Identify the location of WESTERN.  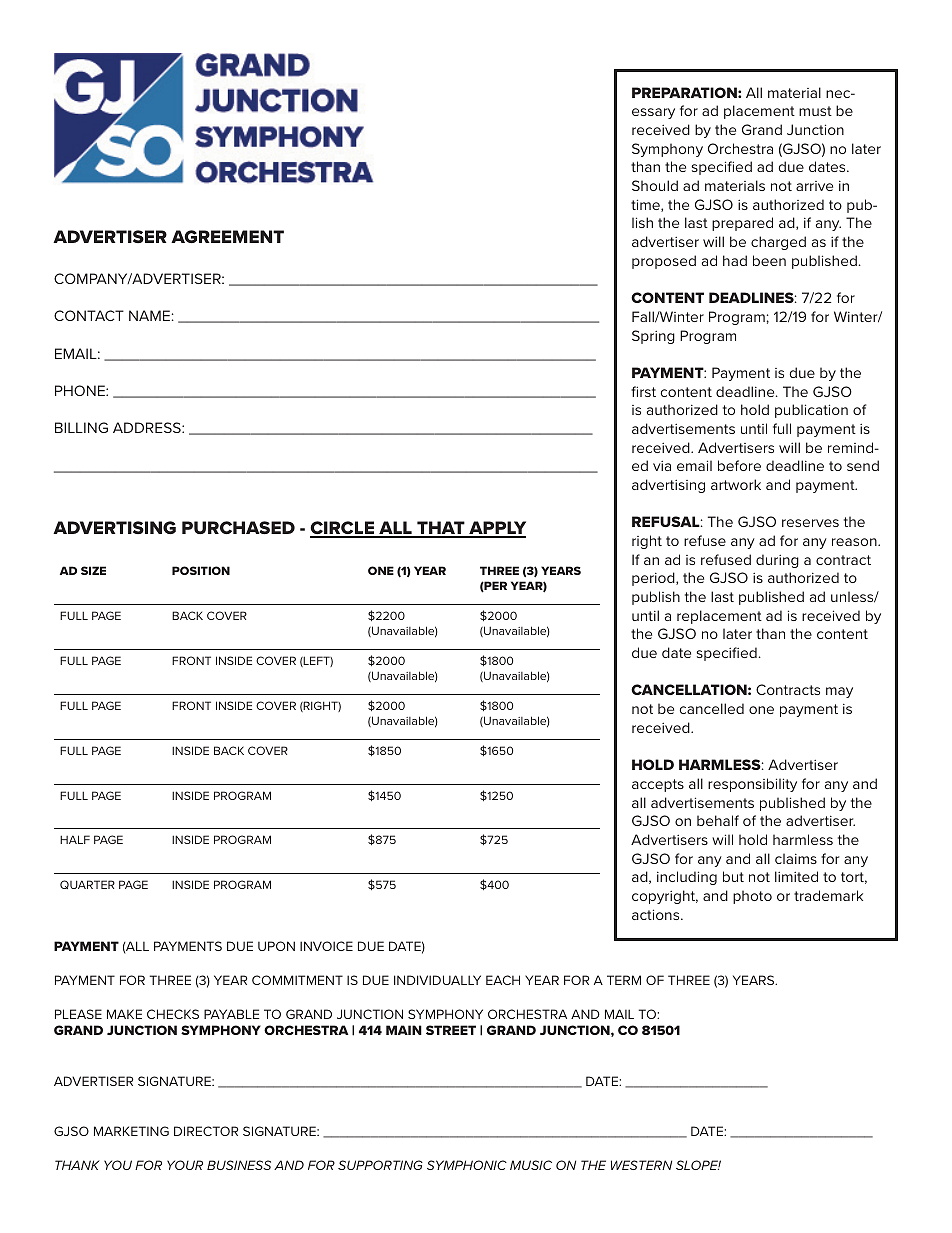
(641, 1165).
